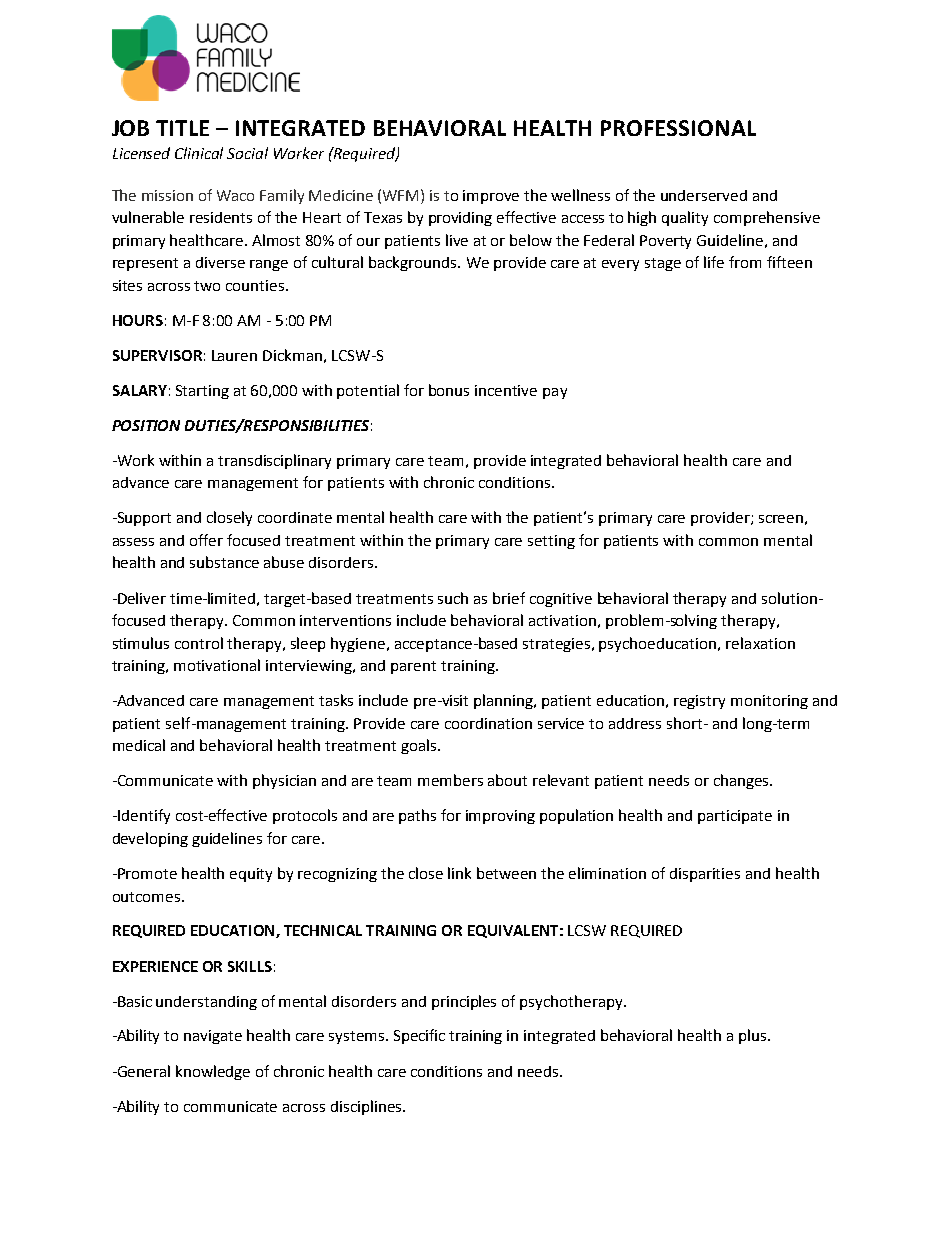  I want to click on changes, so click(742, 781).
